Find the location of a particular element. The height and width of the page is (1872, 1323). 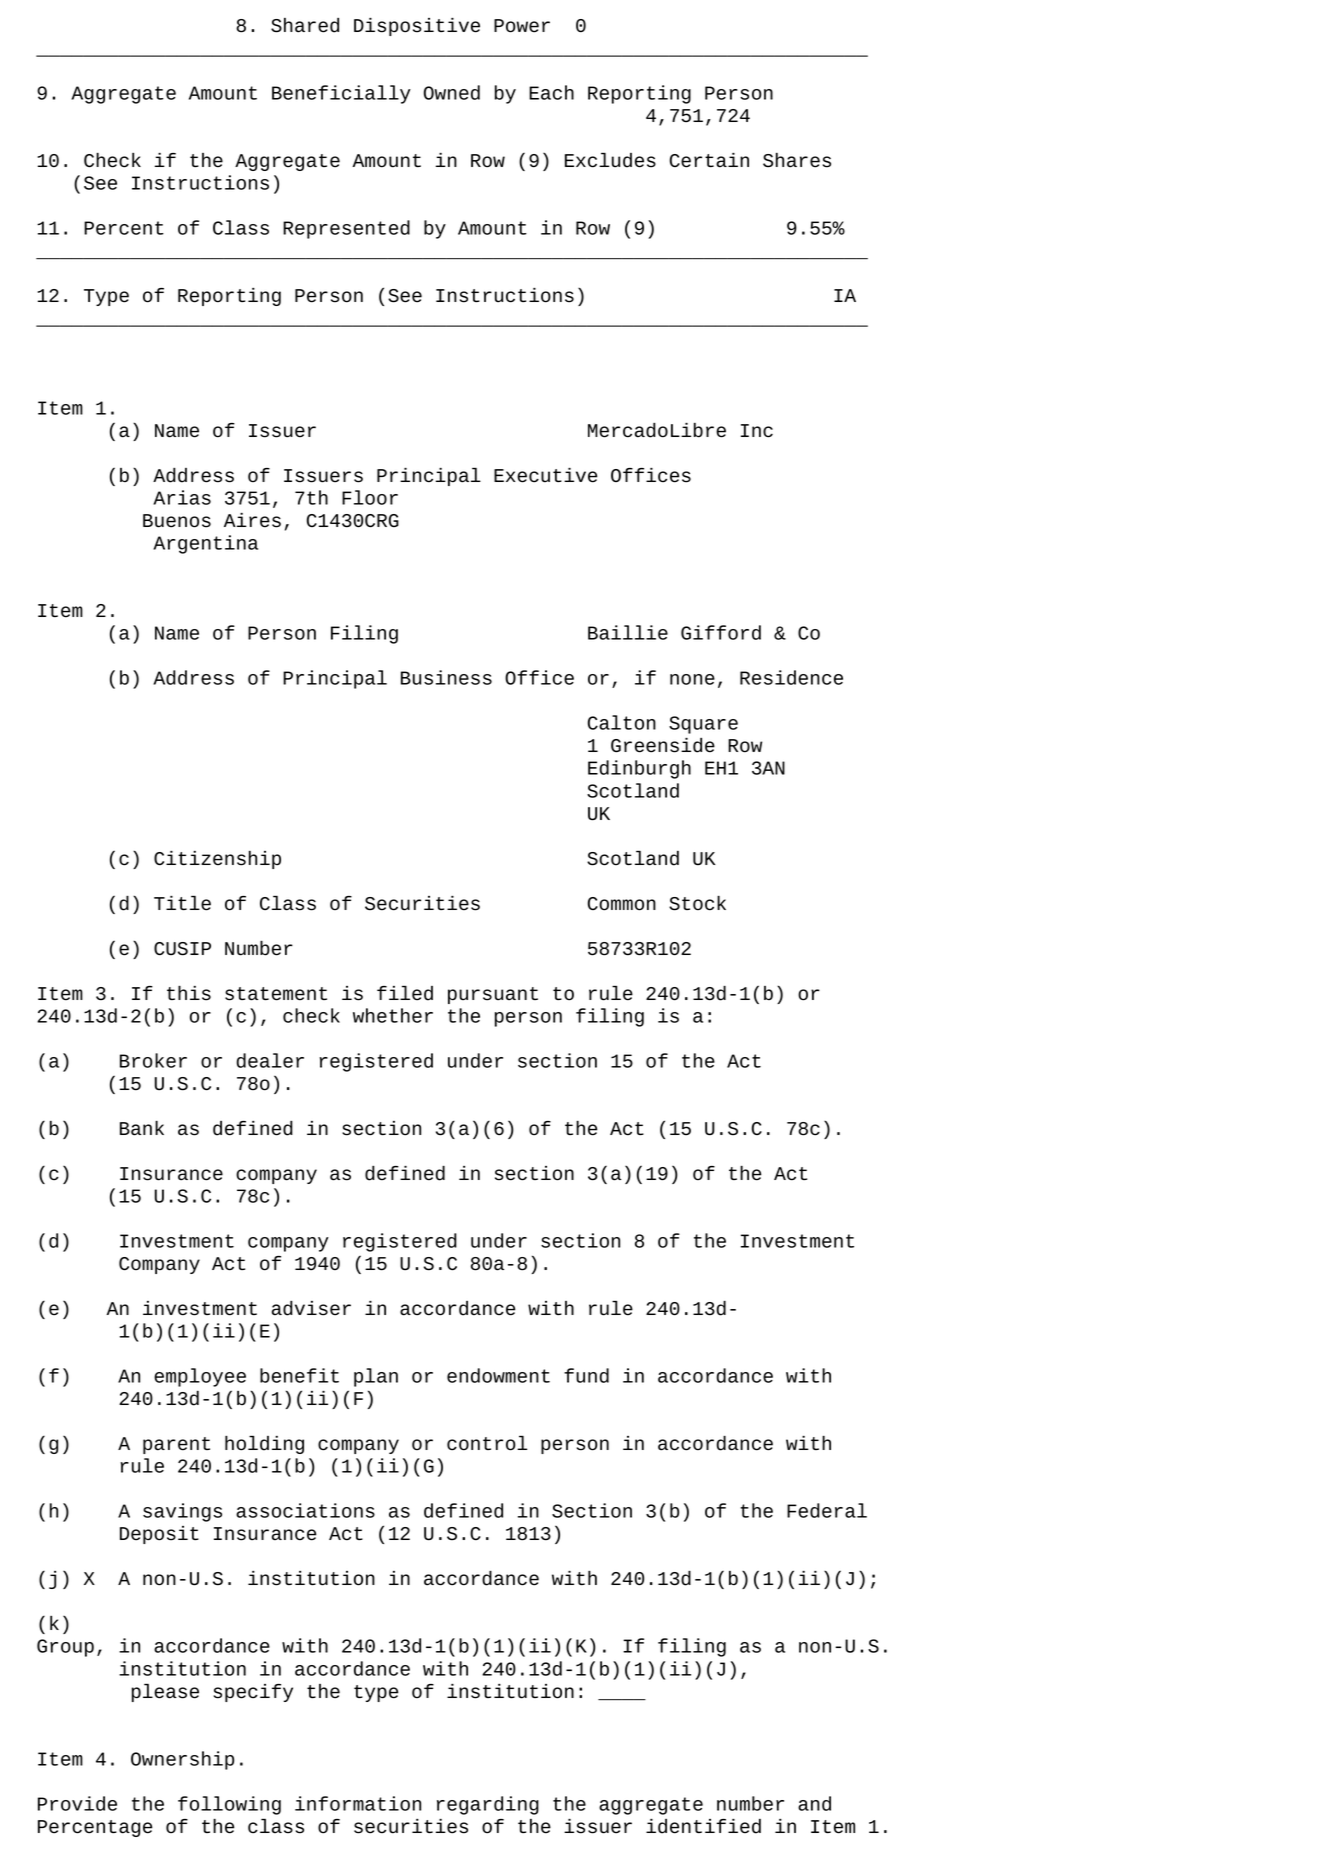

Ownership is located at coordinates (182, 1760).
